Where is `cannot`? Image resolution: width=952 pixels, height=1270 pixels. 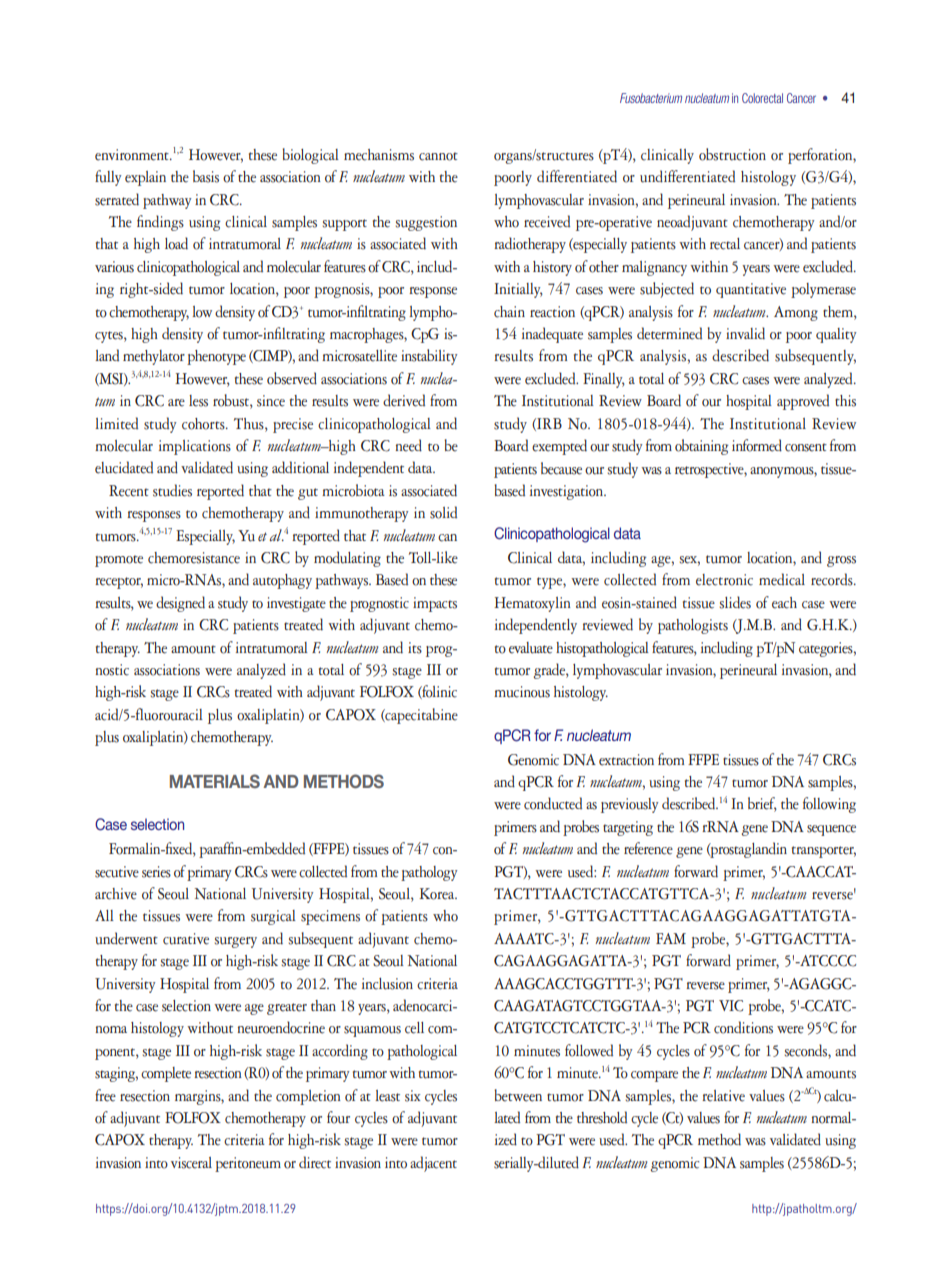
cannot is located at coordinates (438, 156).
